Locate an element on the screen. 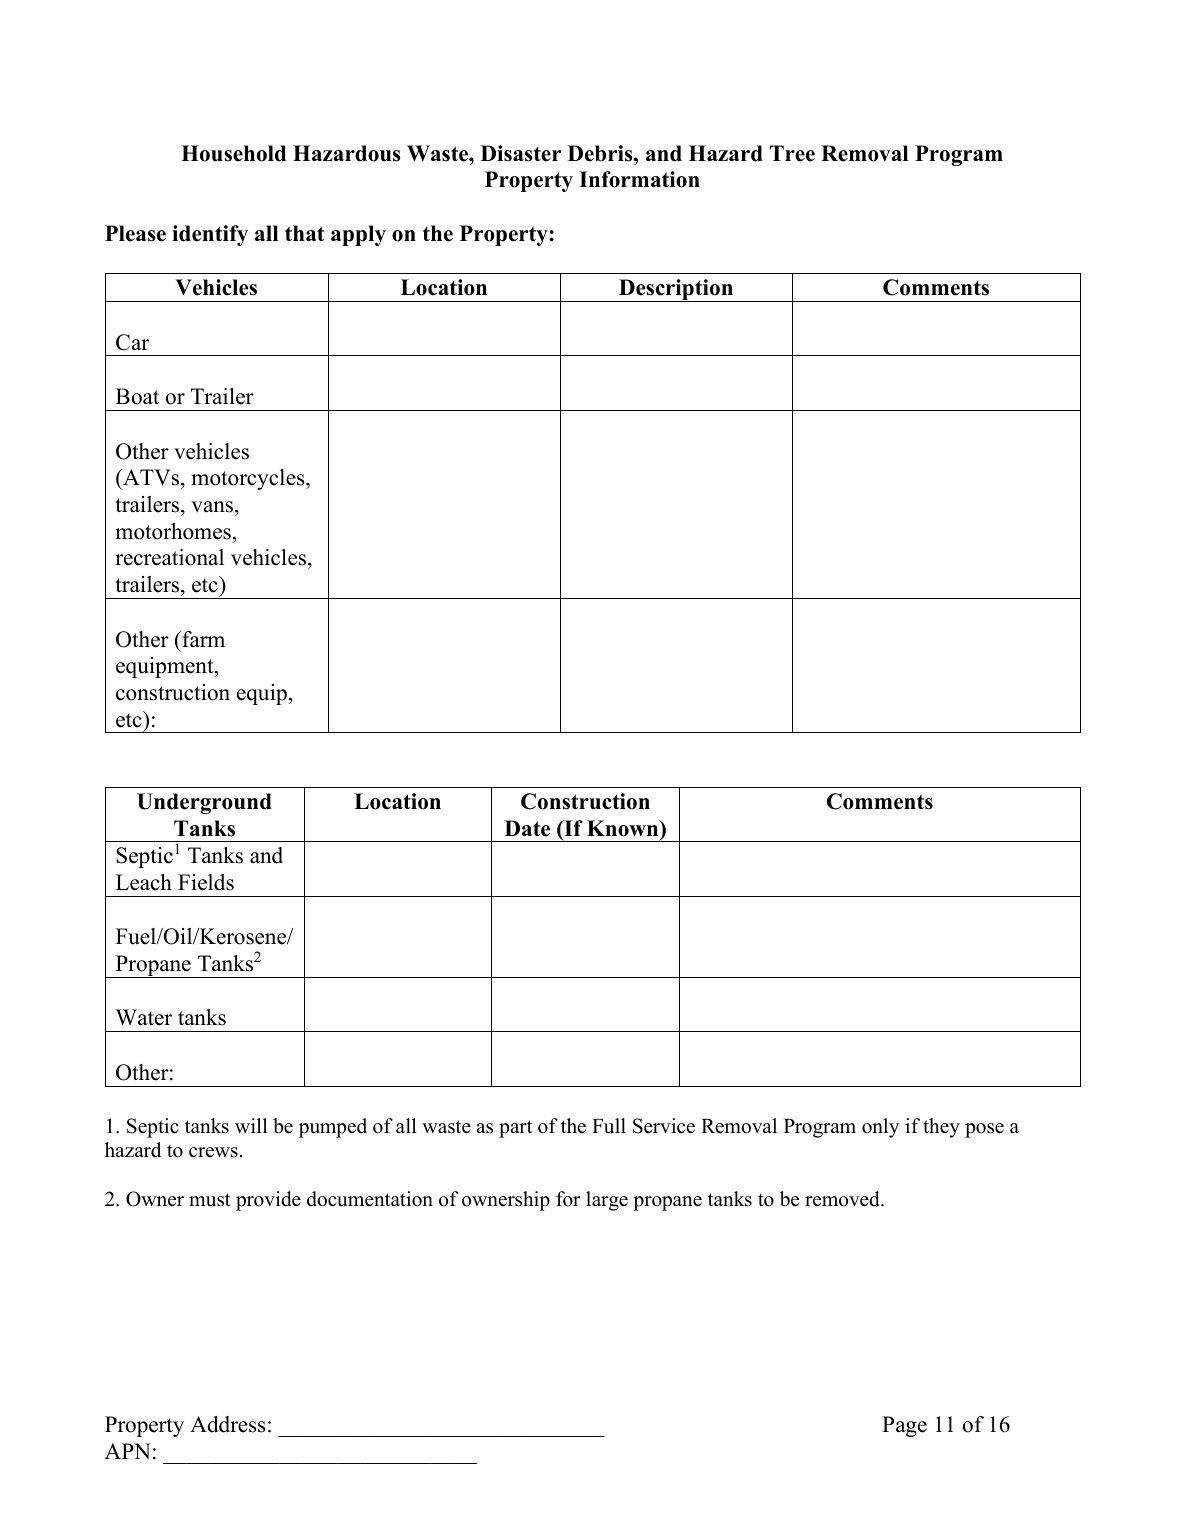  Address is located at coordinates (227, 1424).
